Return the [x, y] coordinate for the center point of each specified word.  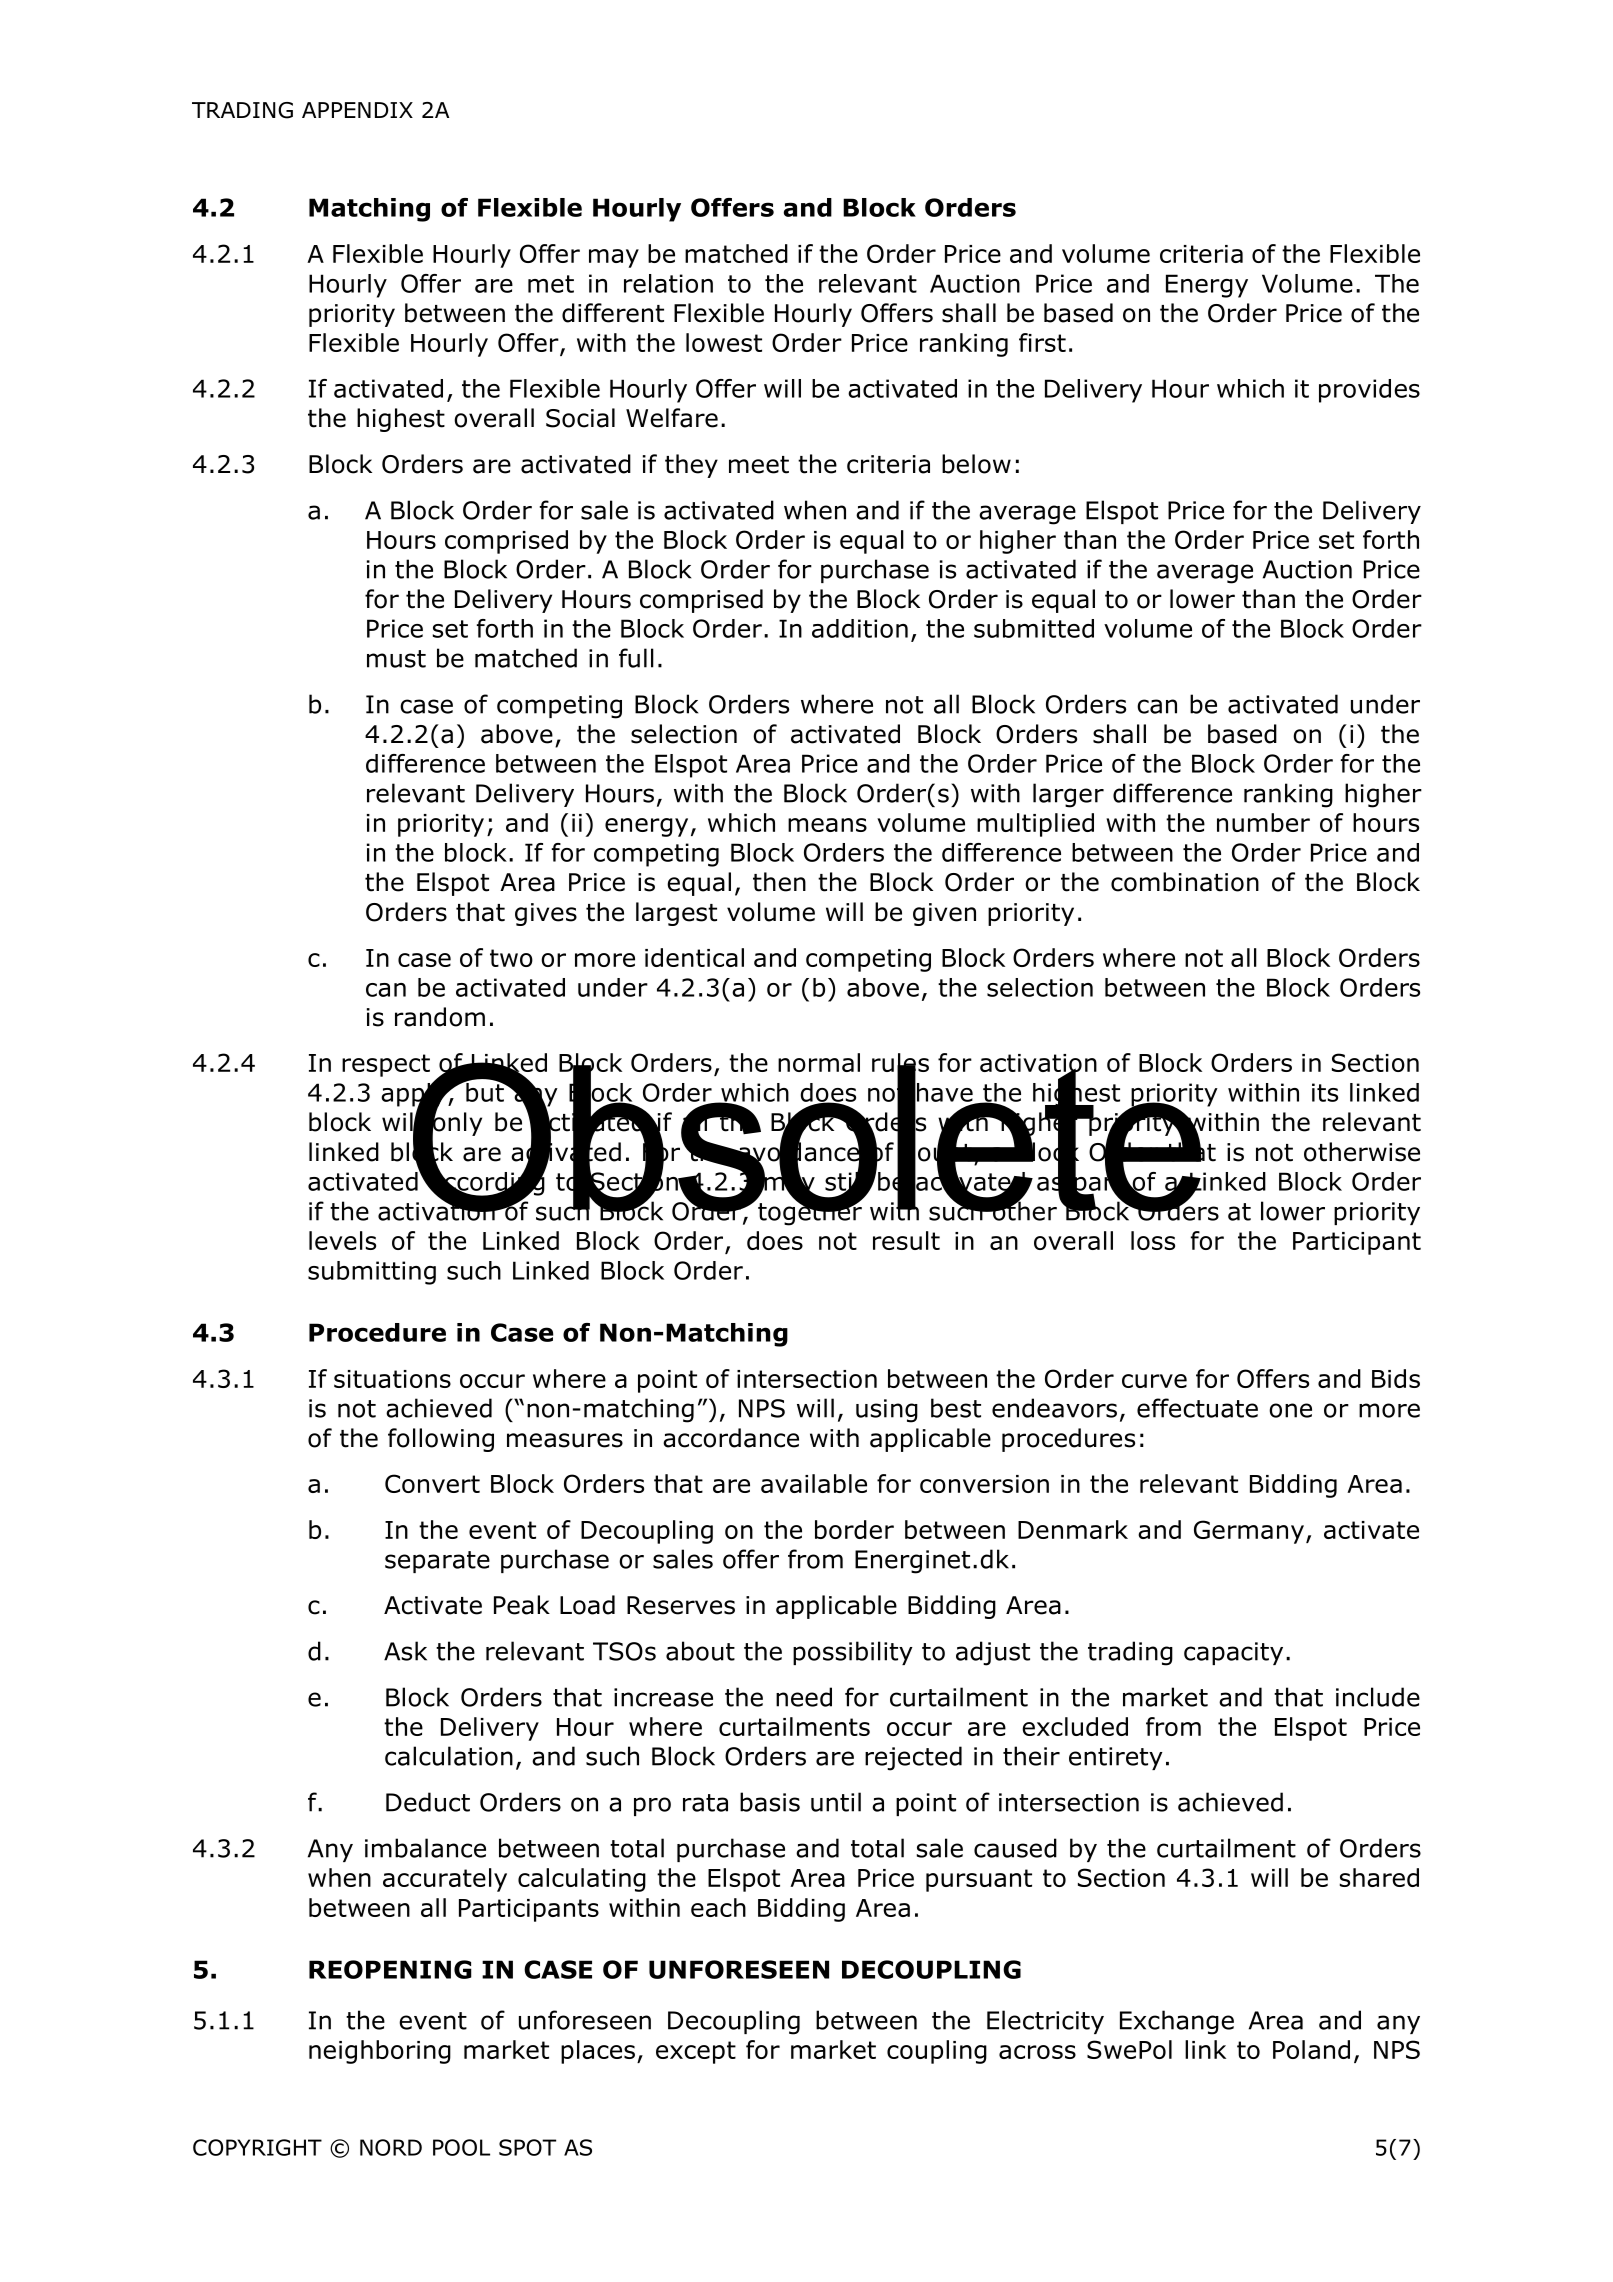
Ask [405, 1651]
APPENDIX [357, 110]
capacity [1233, 1653]
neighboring [380, 2052]
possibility [853, 1653]
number [1263, 822]
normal [819, 1062]
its [1325, 1092]
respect [386, 1065]
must [396, 659]
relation [668, 283]
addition [860, 628]
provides [1369, 391]
